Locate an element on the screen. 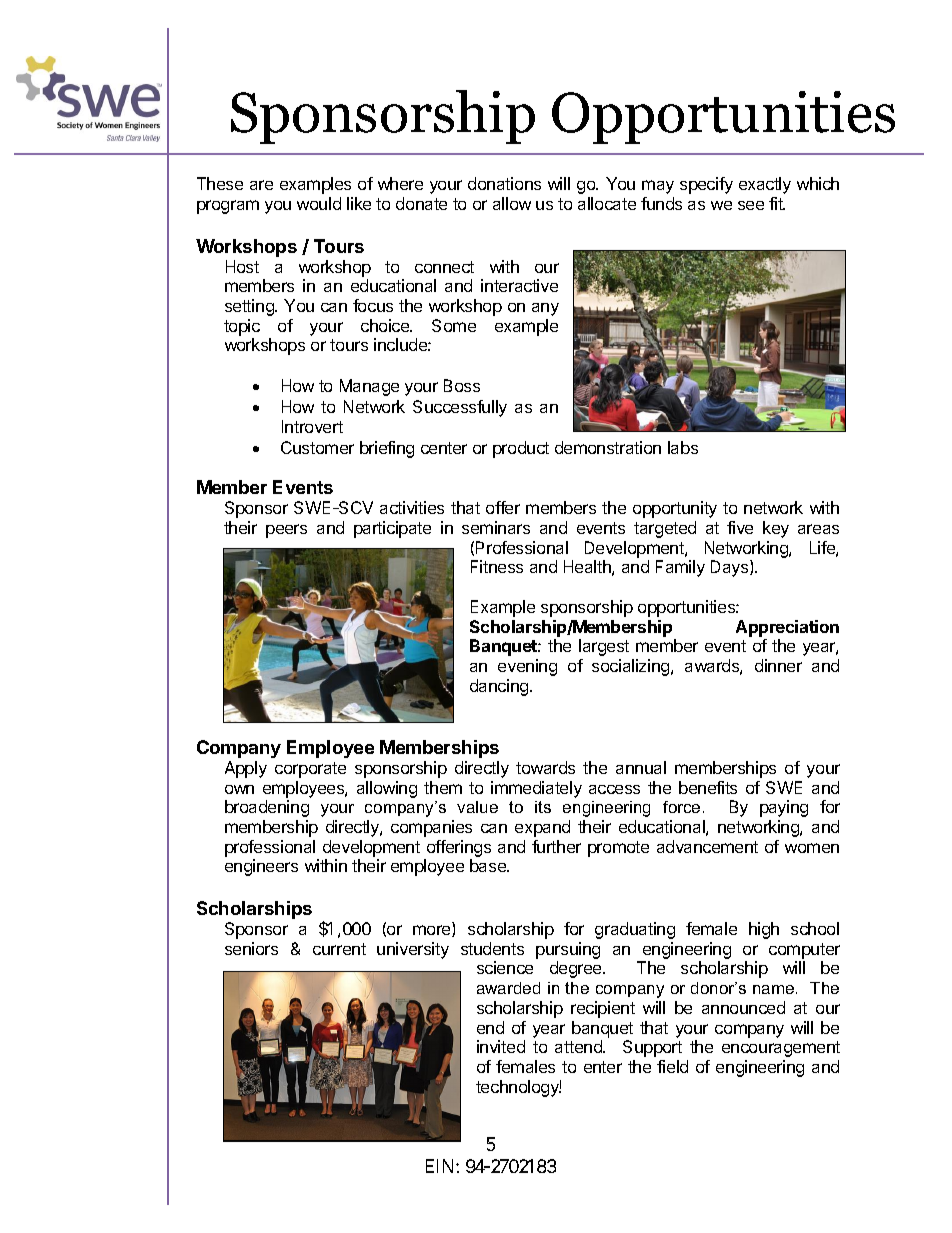  evening is located at coordinates (527, 667).
